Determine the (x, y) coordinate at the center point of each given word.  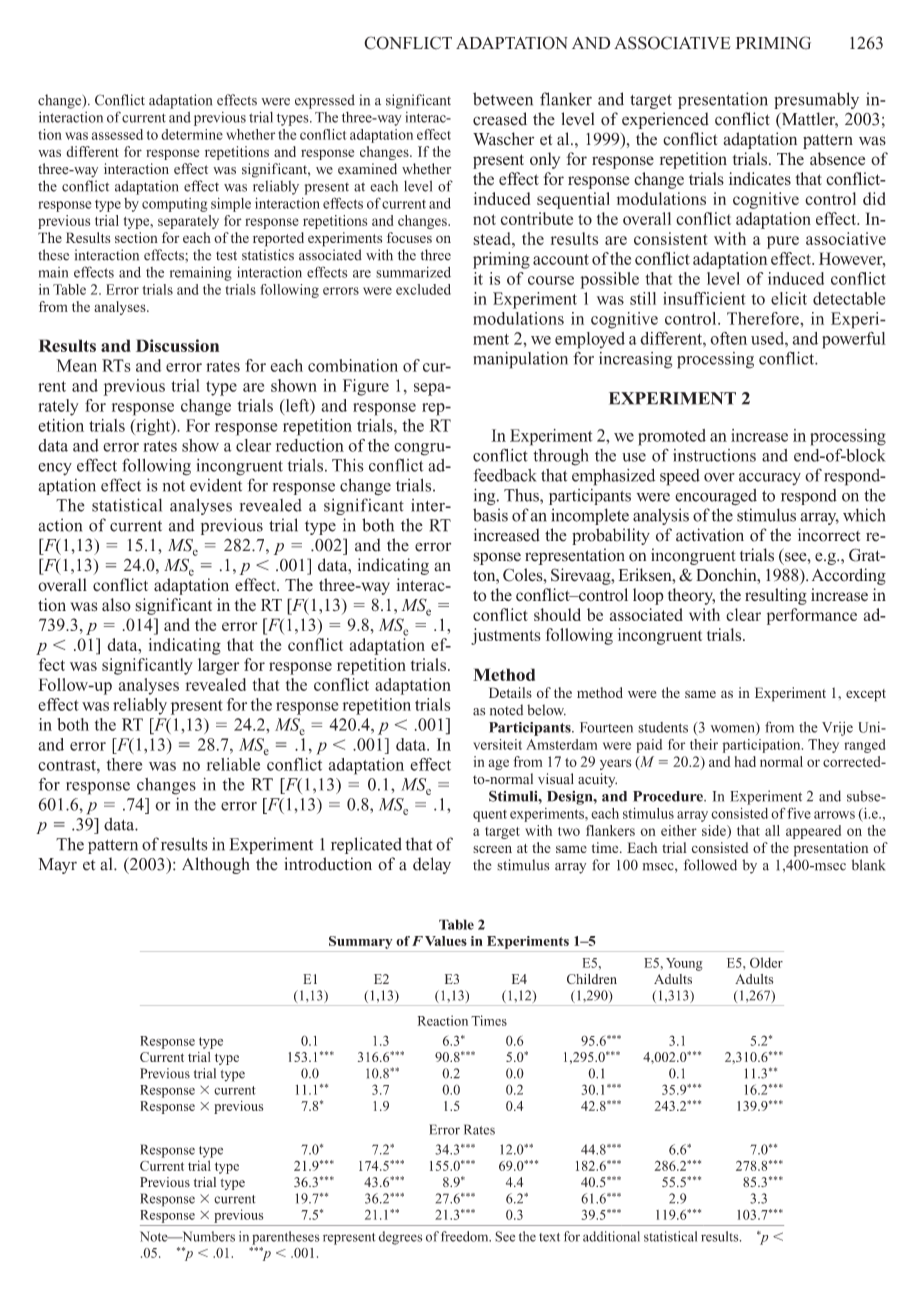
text (549, 1237)
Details (510, 692)
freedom (466, 1236)
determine (192, 134)
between (503, 99)
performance (812, 616)
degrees (400, 1238)
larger (218, 666)
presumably (816, 100)
